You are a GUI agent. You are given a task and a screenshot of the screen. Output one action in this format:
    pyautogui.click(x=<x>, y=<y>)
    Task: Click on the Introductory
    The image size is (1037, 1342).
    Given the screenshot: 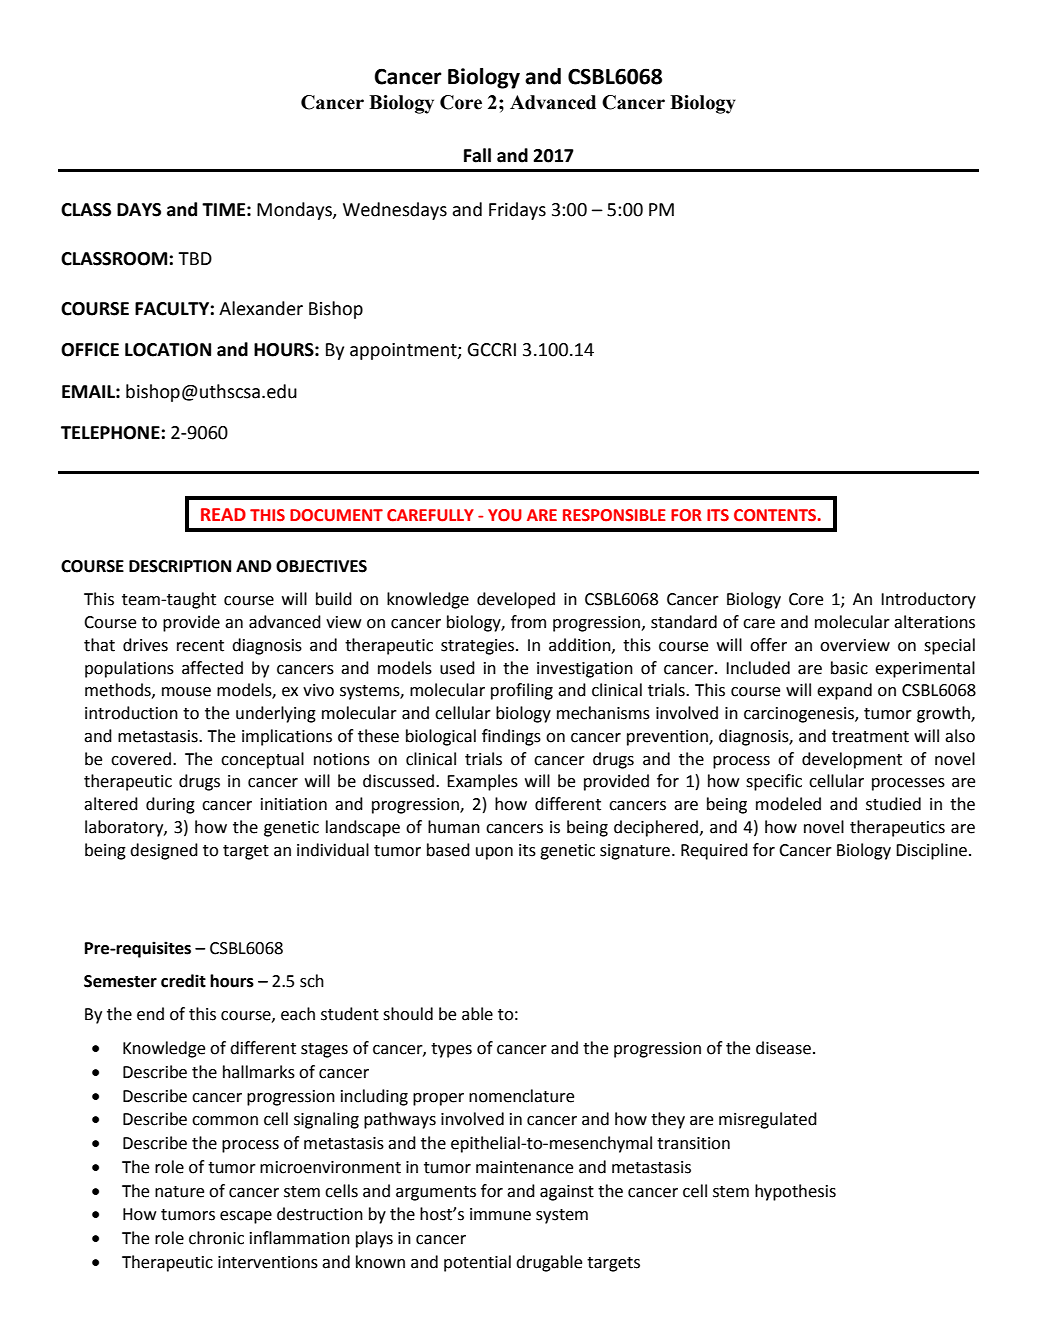 What is the action you would take?
    pyautogui.click(x=928, y=600)
